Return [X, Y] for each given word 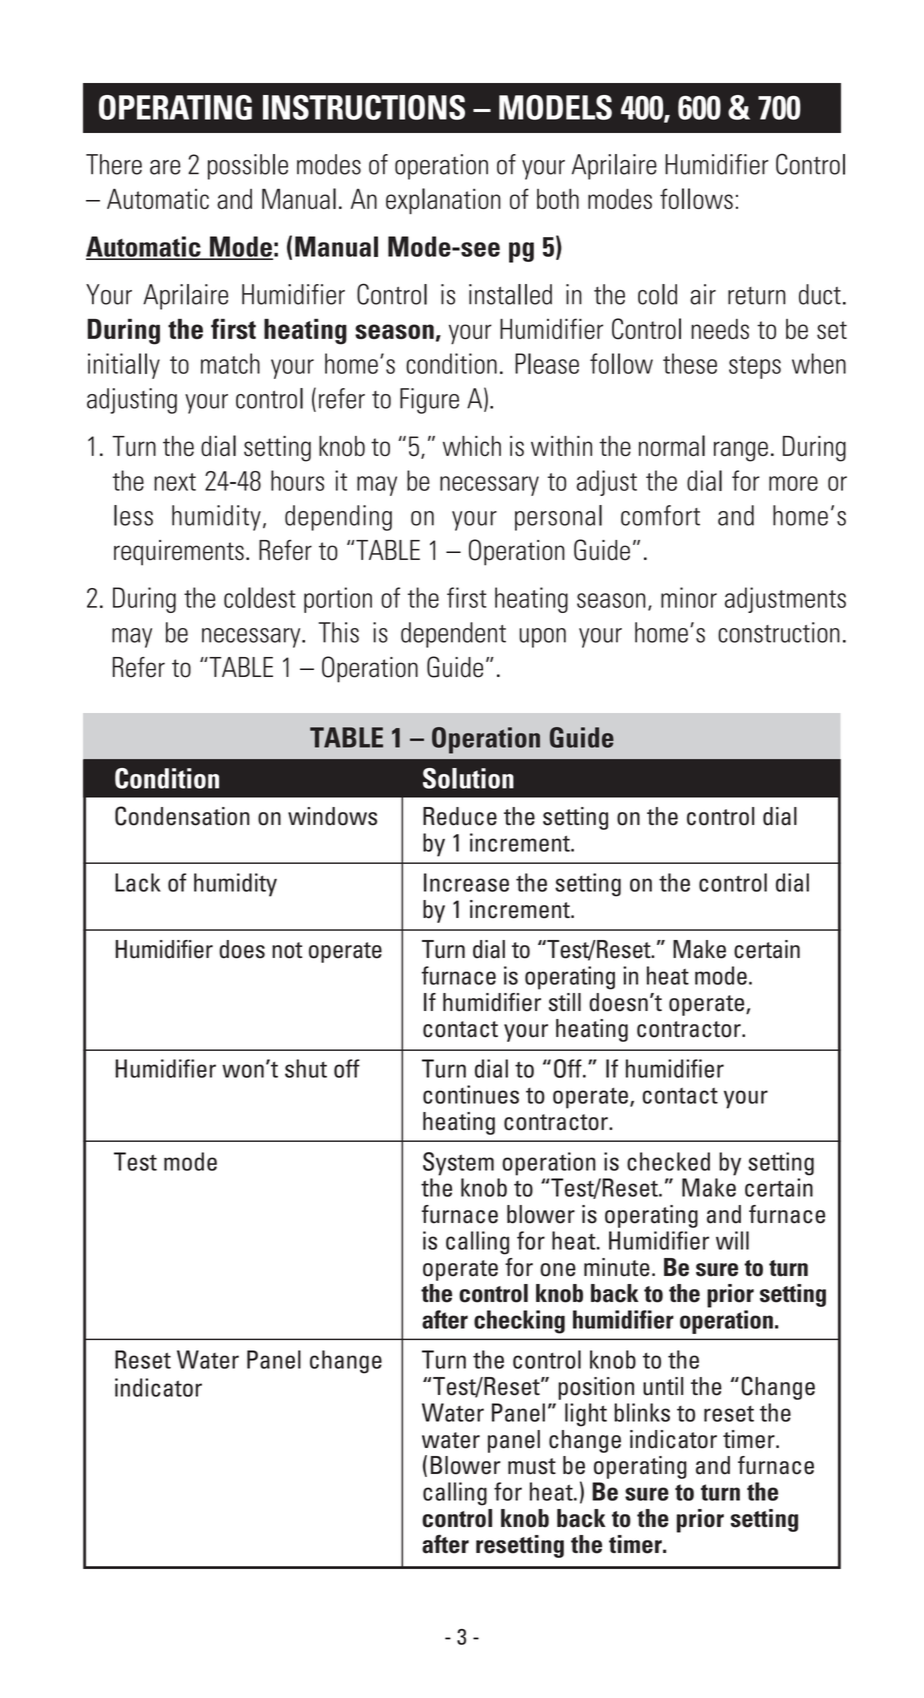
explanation [443, 201]
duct [820, 294]
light [586, 1415]
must [532, 1466]
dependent [453, 635]
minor [689, 597]
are [165, 167]
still [565, 1002]
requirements [179, 553]
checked [668, 1161]
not [287, 950]
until [663, 1386]
